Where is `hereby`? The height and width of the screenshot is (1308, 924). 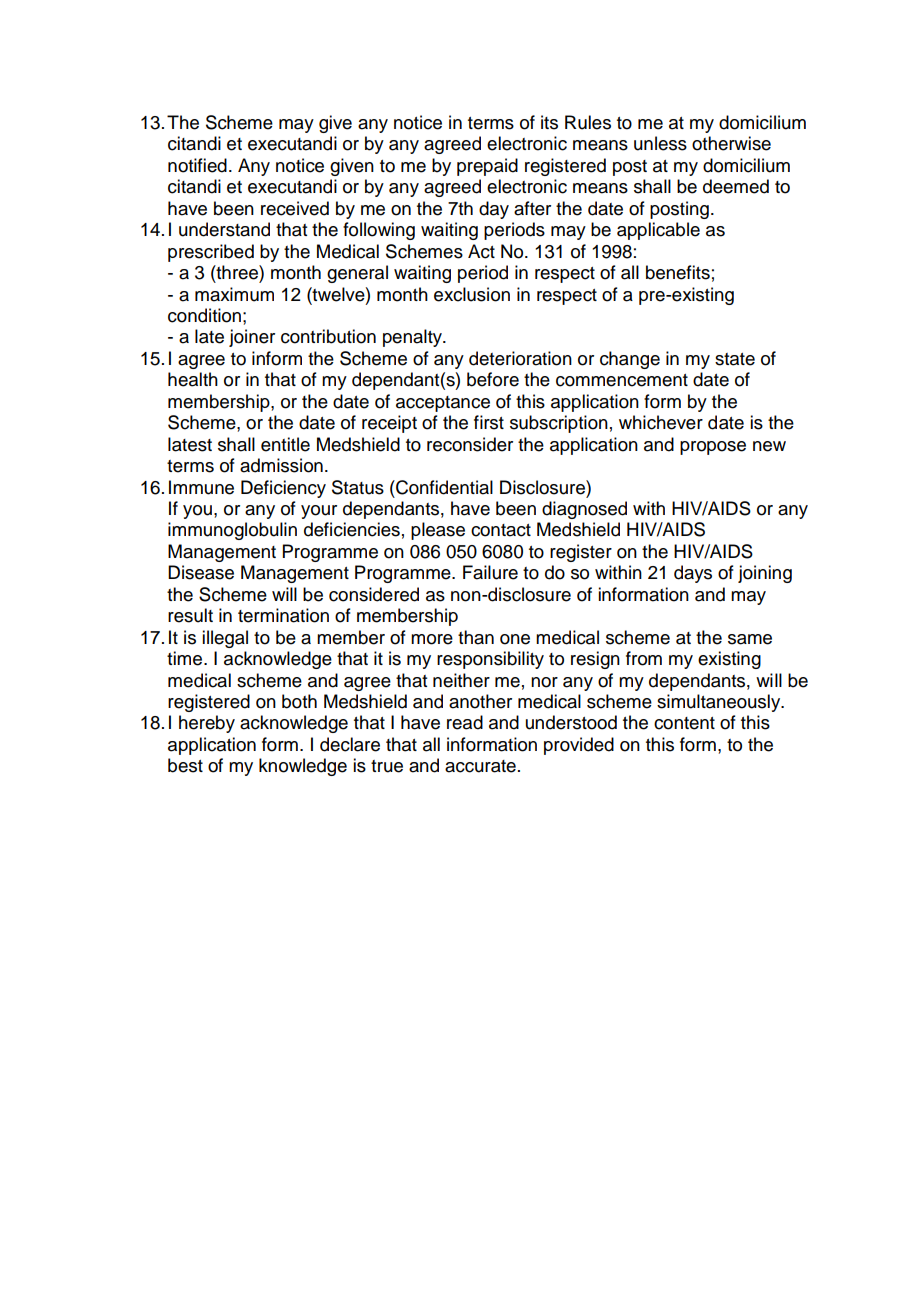 hereby is located at coordinates (207, 724).
